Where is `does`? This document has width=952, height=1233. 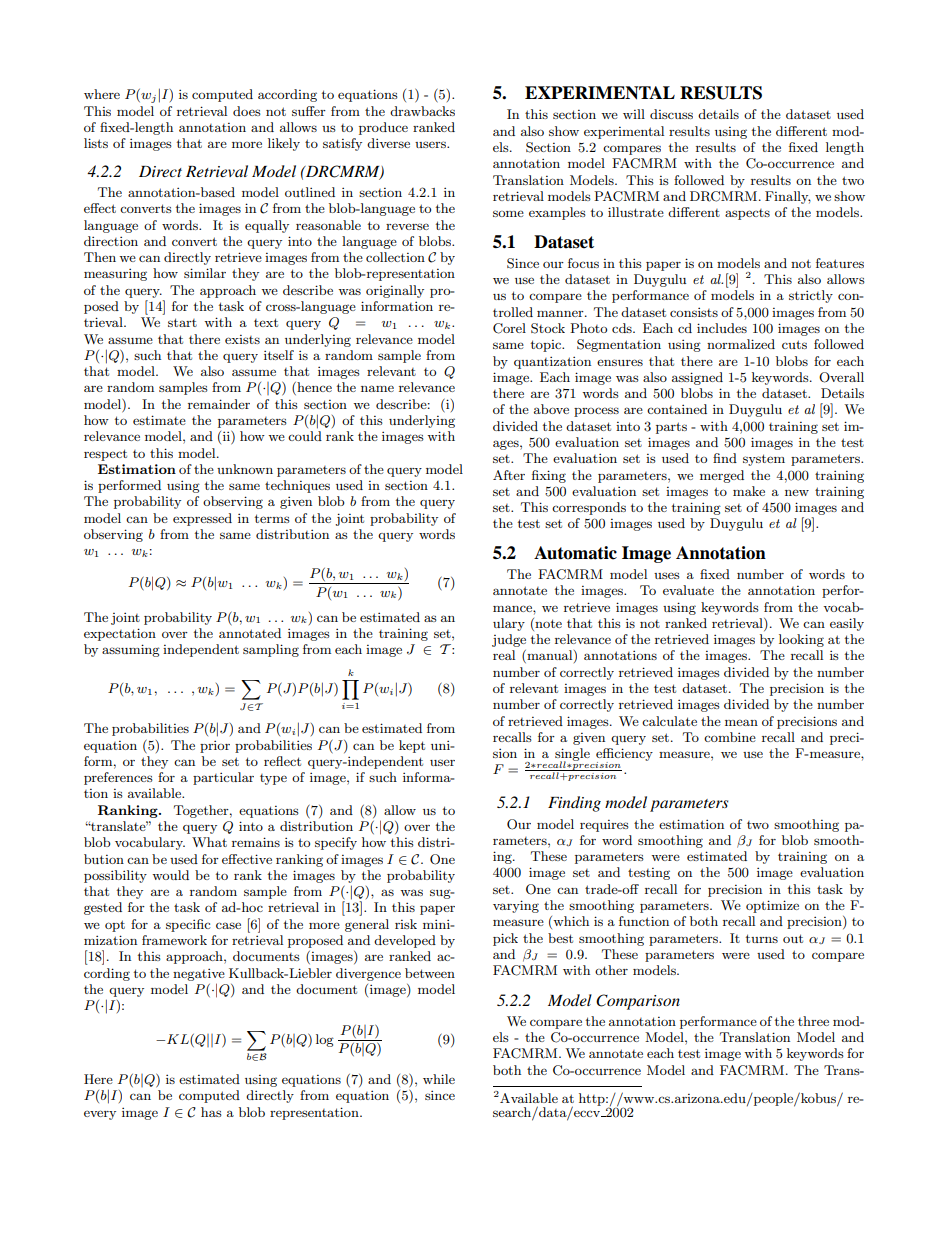 does is located at coordinates (247, 111).
